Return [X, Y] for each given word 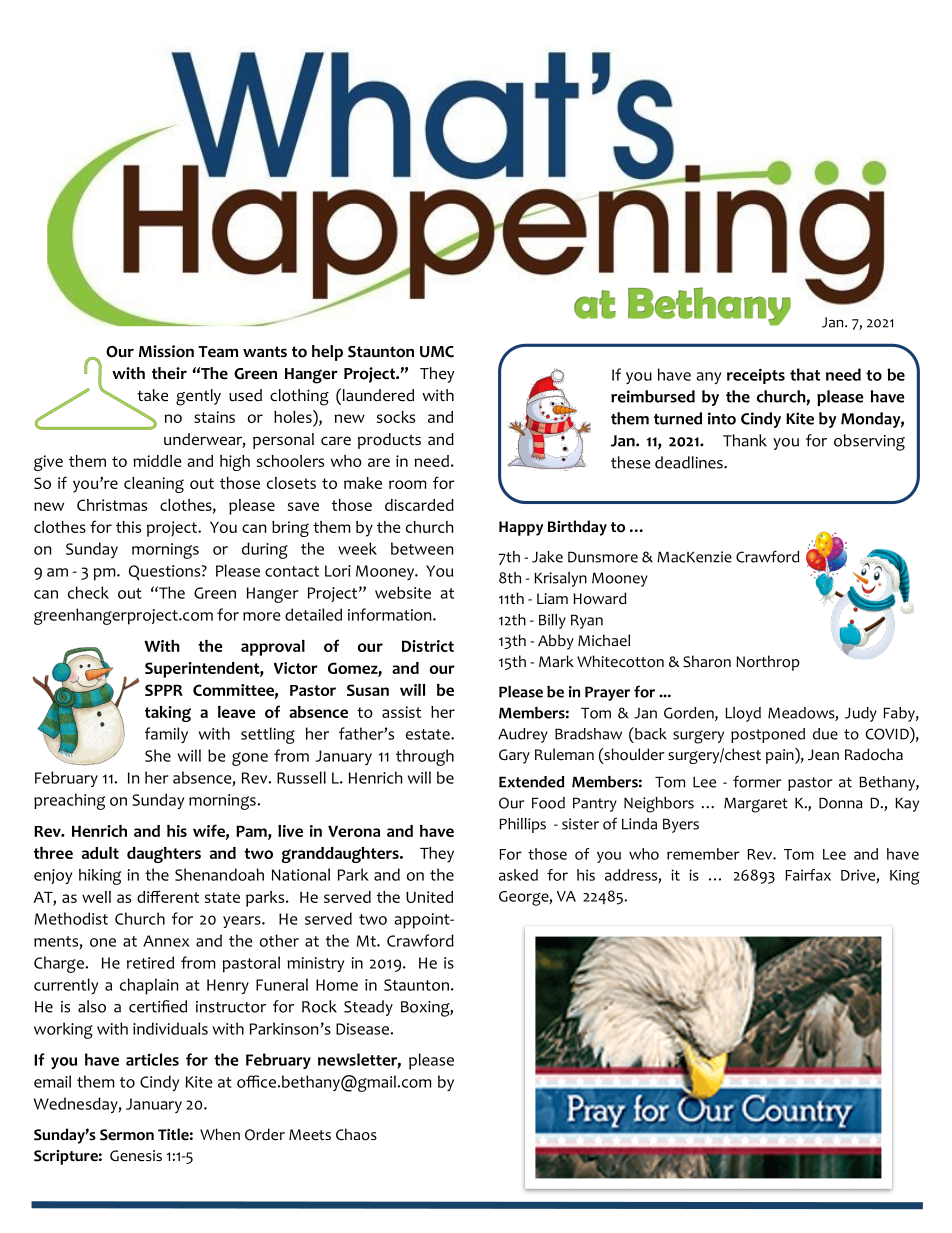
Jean [823, 755]
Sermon [127, 1135]
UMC [437, 352]
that [805, 374]
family [166, 735]
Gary [514, 756]
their [169, 373]
